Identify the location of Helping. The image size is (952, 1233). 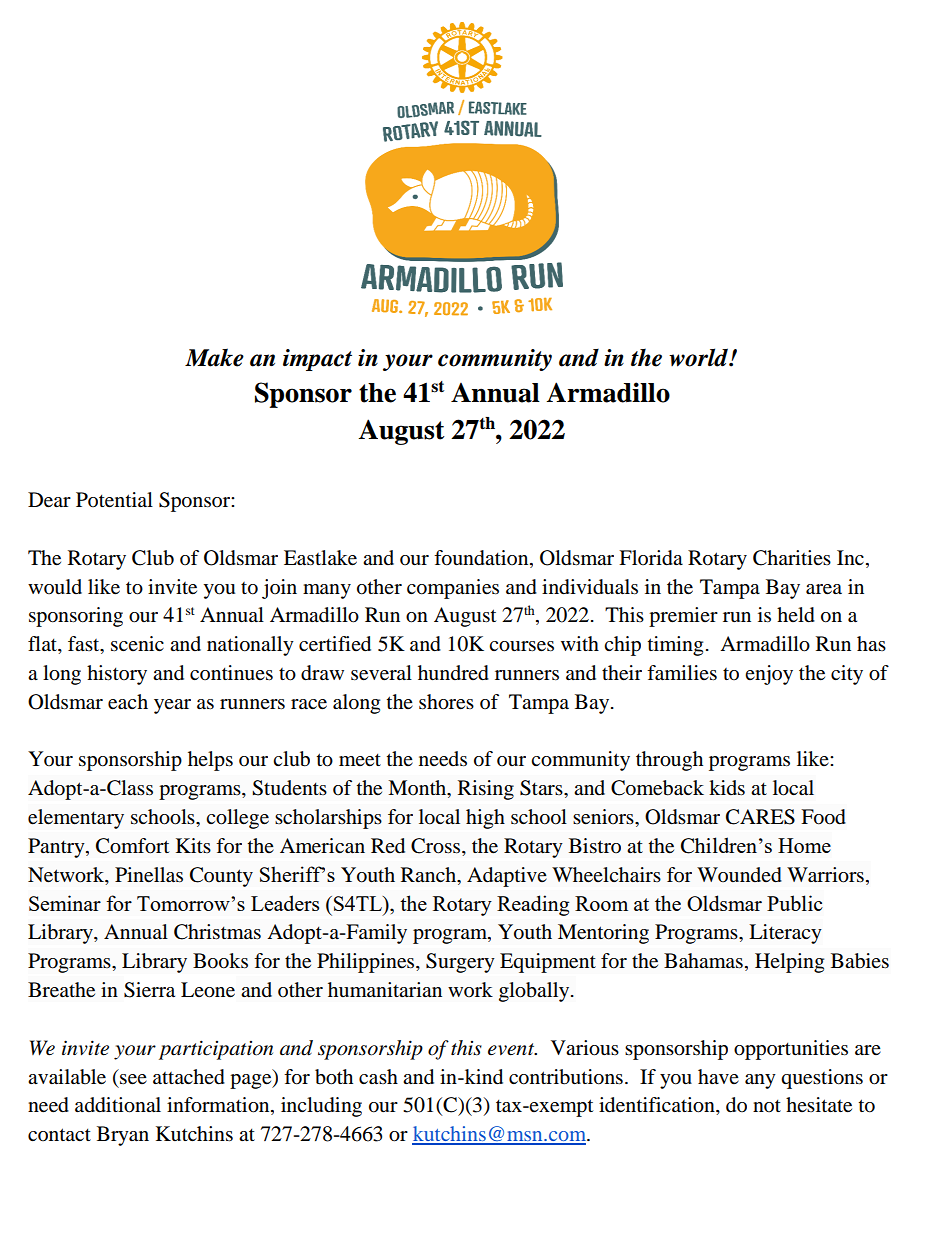
(789, 963).
